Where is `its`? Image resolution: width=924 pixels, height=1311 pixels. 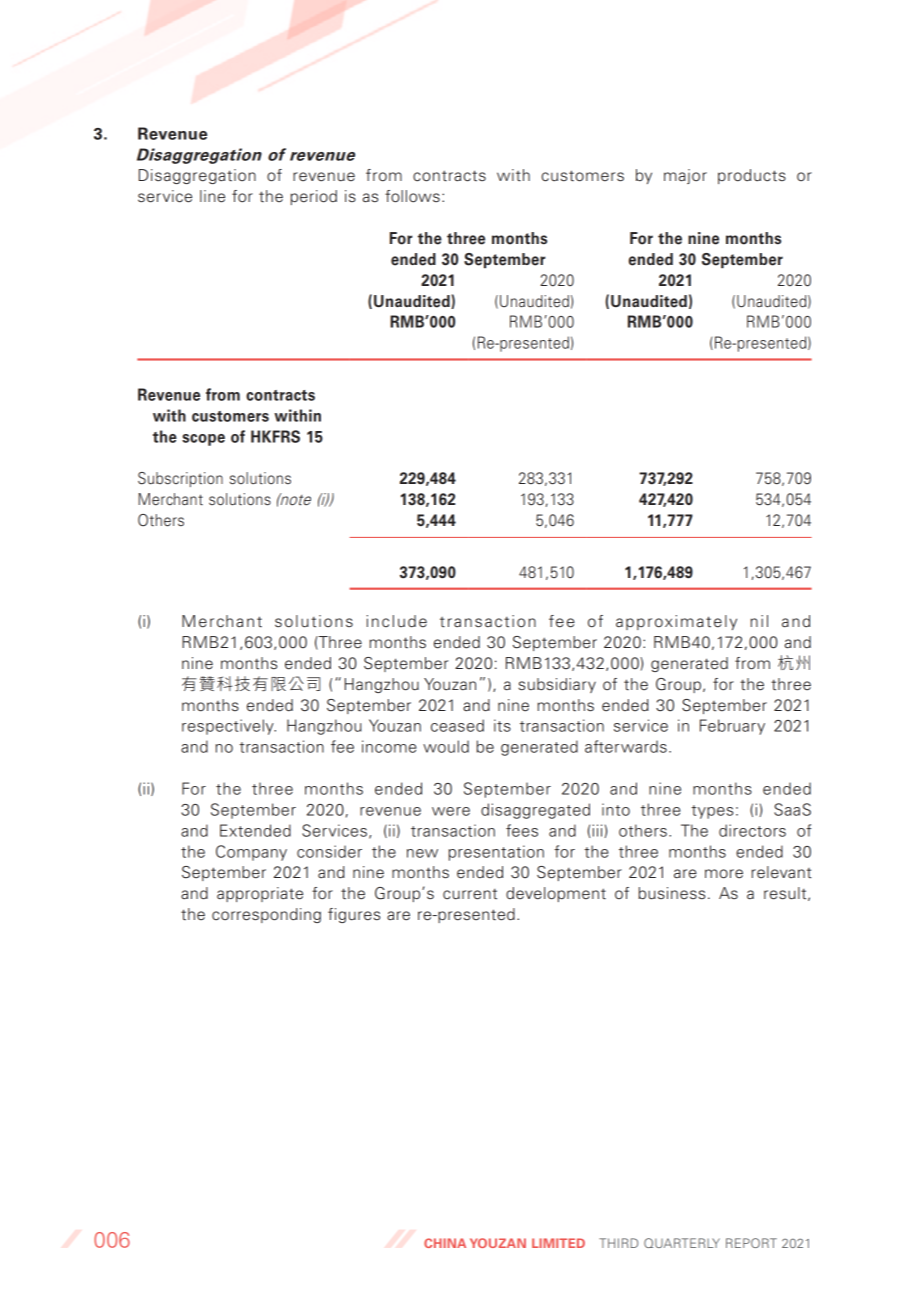 its is located at coordinates (502, 725).
